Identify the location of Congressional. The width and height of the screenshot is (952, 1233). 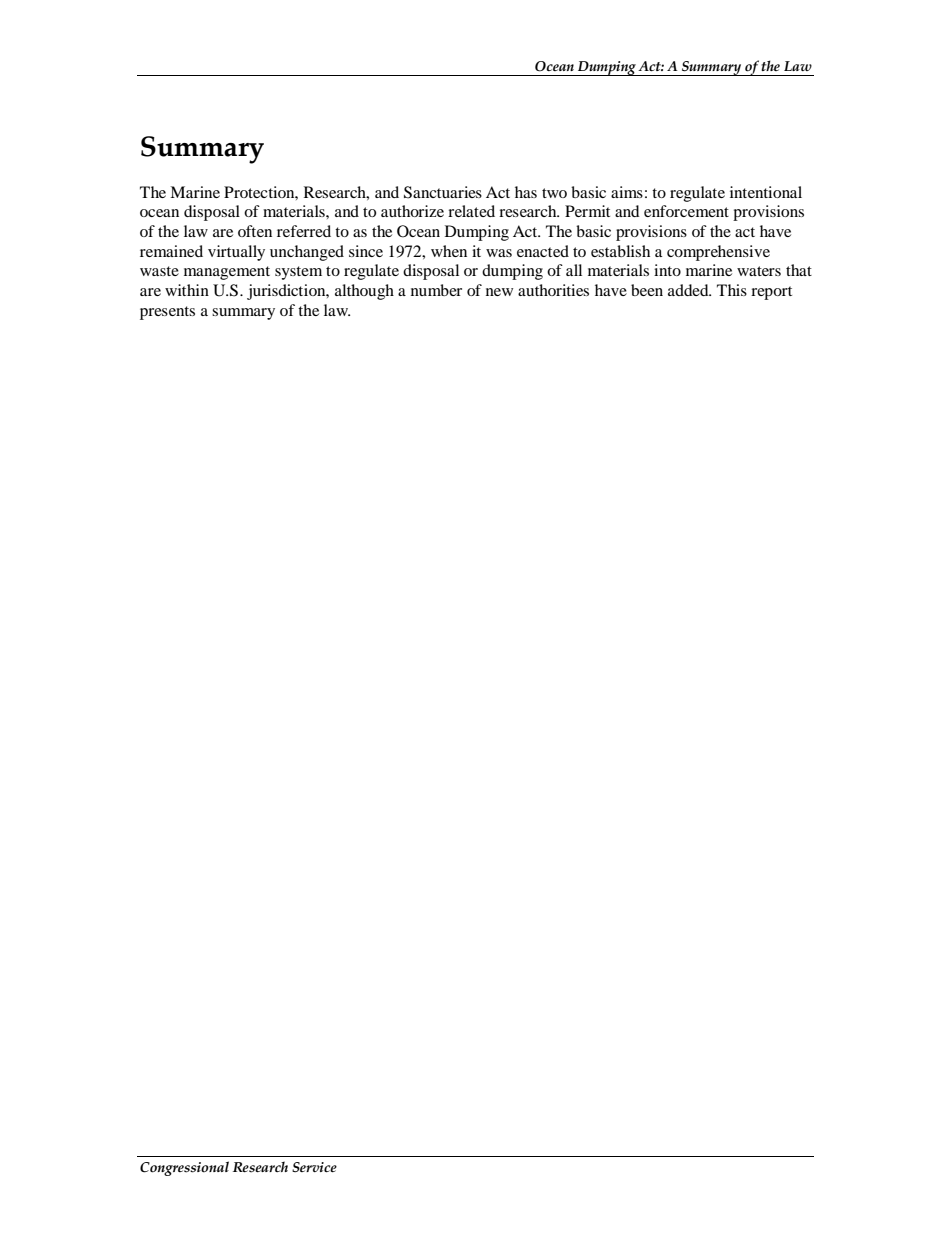
(184, 1168).
